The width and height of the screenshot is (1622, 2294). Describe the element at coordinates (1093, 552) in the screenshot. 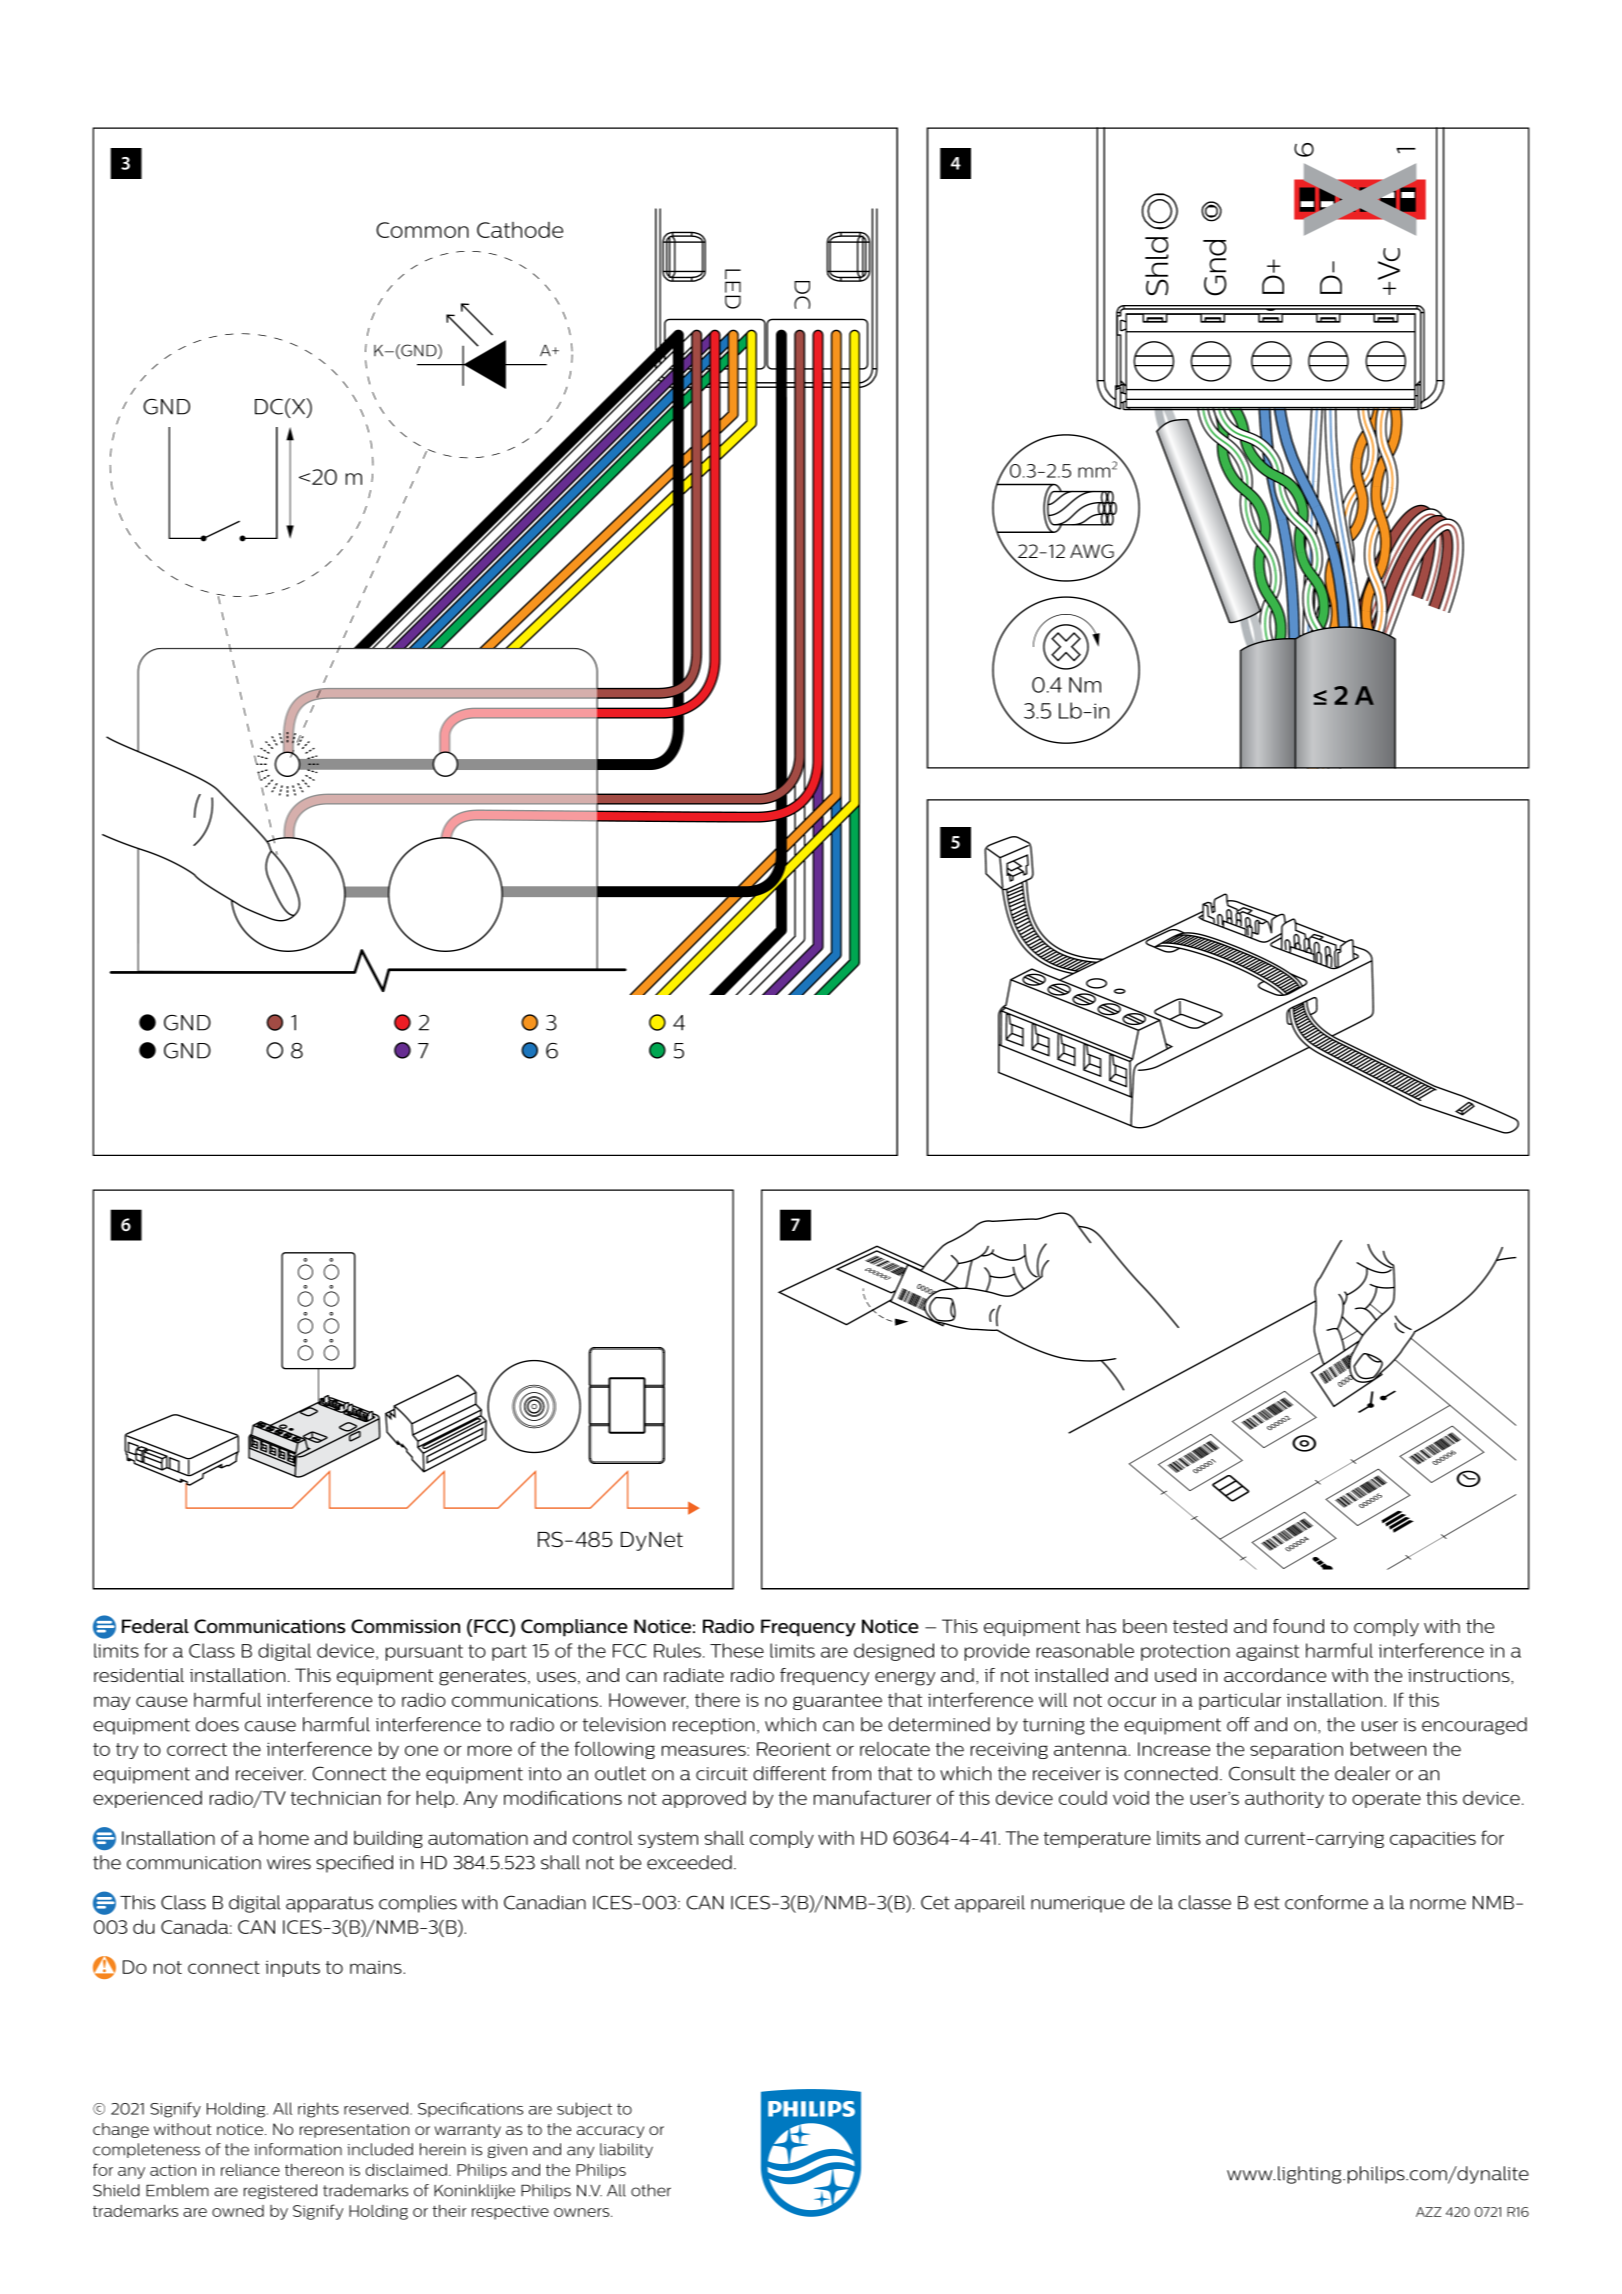

I see `AWG` at that location.
